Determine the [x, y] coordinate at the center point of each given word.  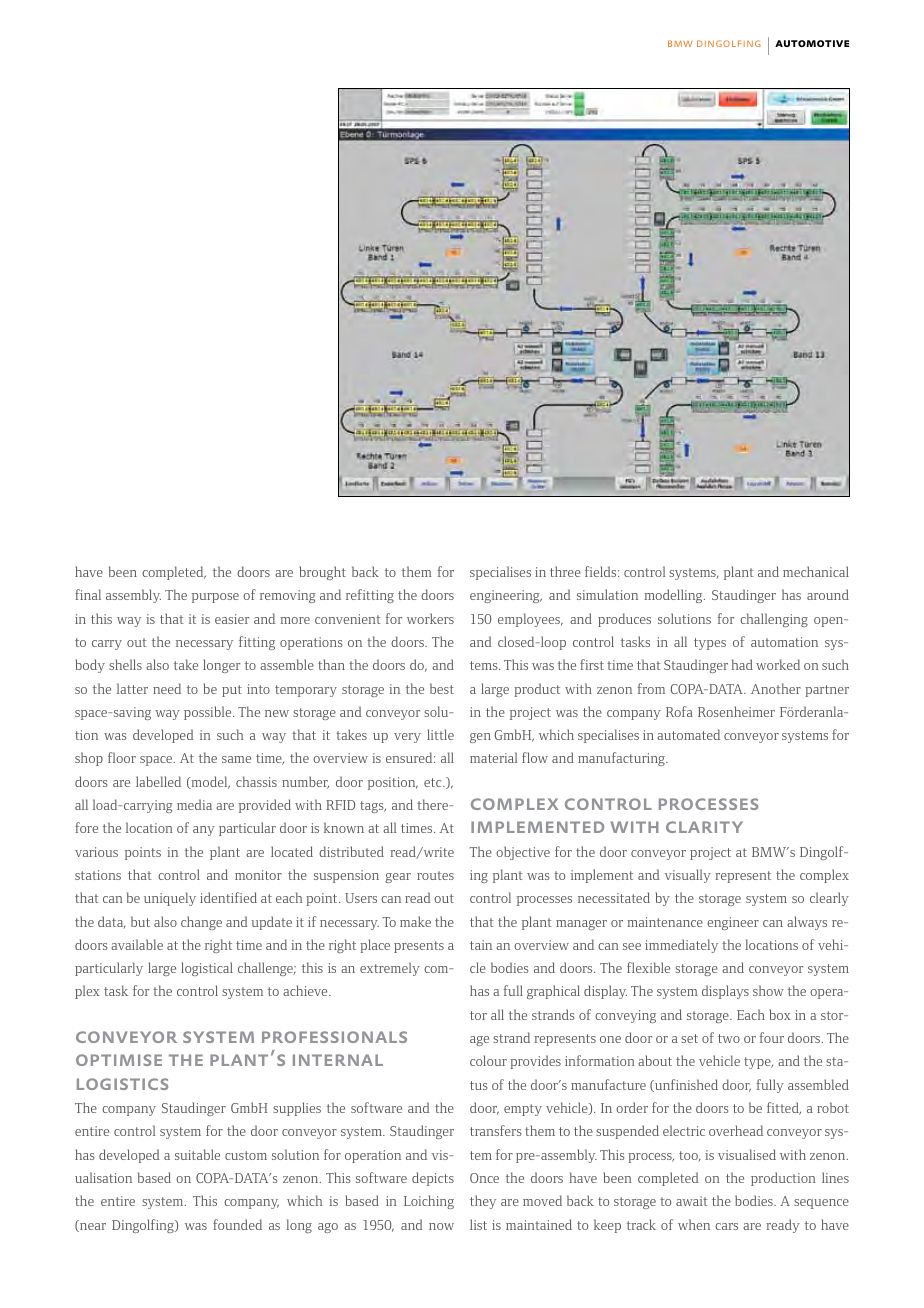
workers [430, 618]
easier [232, 619]
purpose [215, 598]
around [828, 594]
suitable [197, 1154]
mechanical [816, 571]
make [415, 921]
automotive [812, 43]
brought [323, 573]
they [483, 1202]
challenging [774, 620]
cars [726, 1226]
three [565, 571]
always [807, 923]
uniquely [170, 899]
